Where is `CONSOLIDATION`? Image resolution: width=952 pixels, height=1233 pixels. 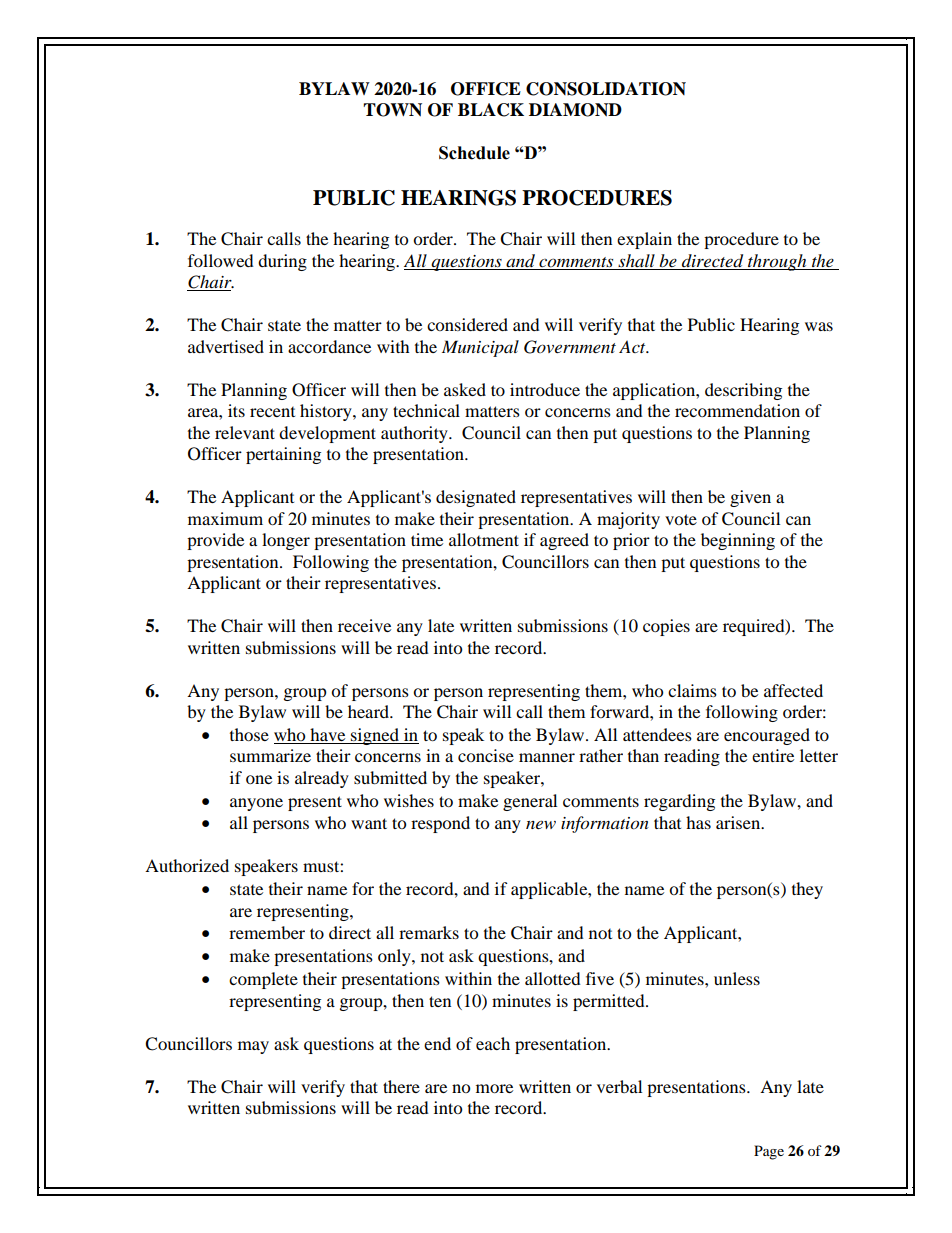 CONSOLIDATION is located at coordinates (606, 89).
